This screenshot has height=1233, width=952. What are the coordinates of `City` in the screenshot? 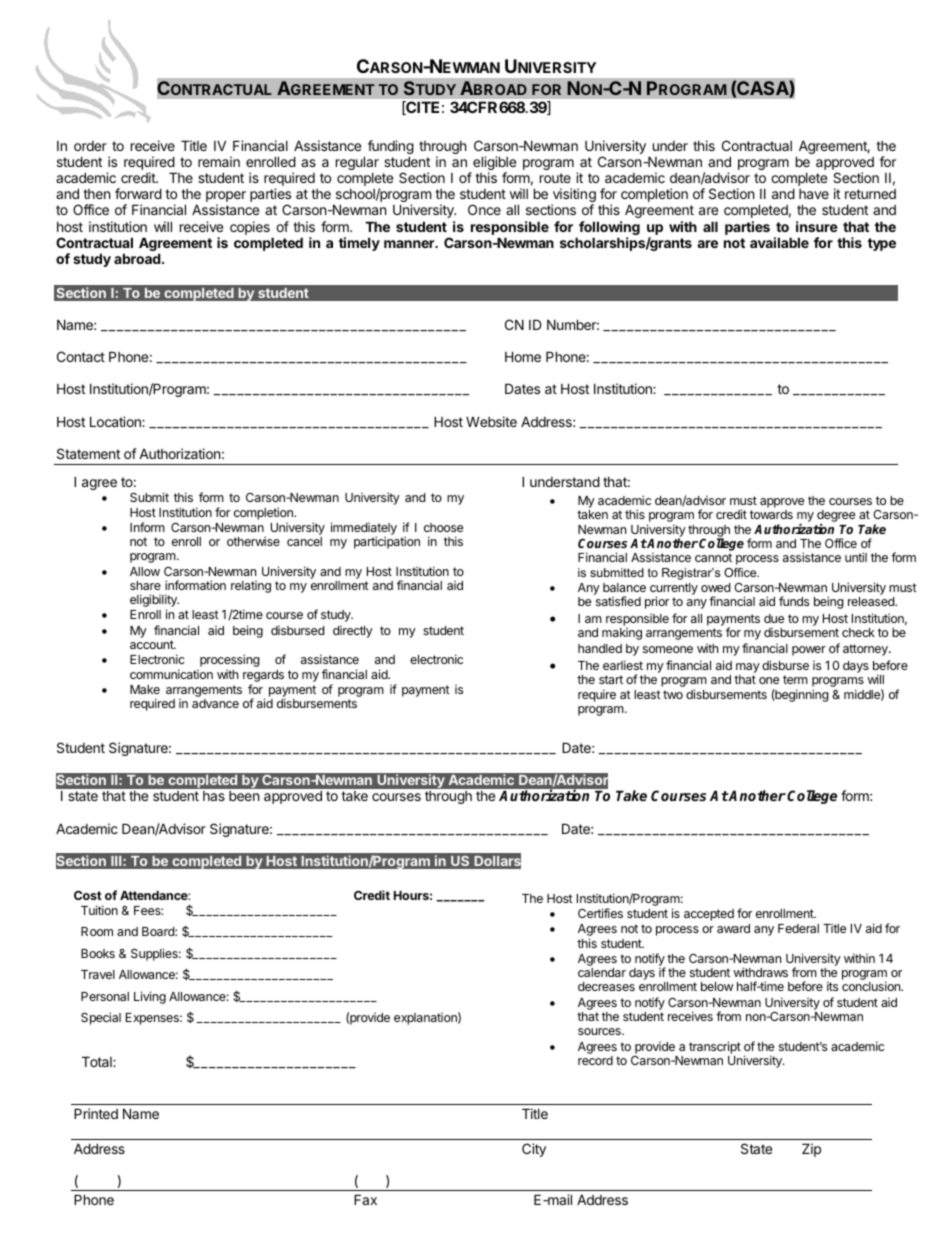 It's located at (534, 1150).
